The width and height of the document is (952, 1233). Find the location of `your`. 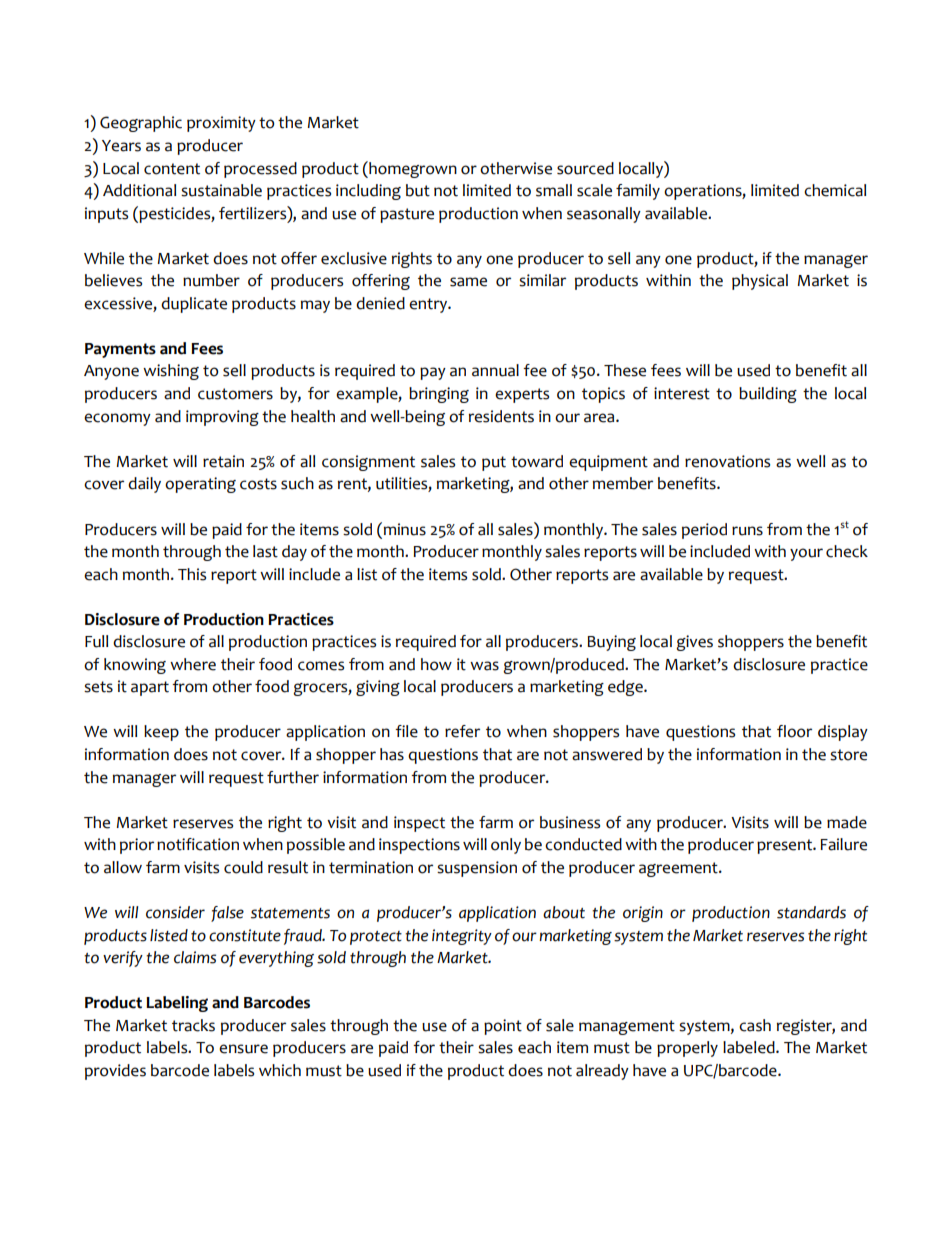

your is located at coordinates (806, 554).
